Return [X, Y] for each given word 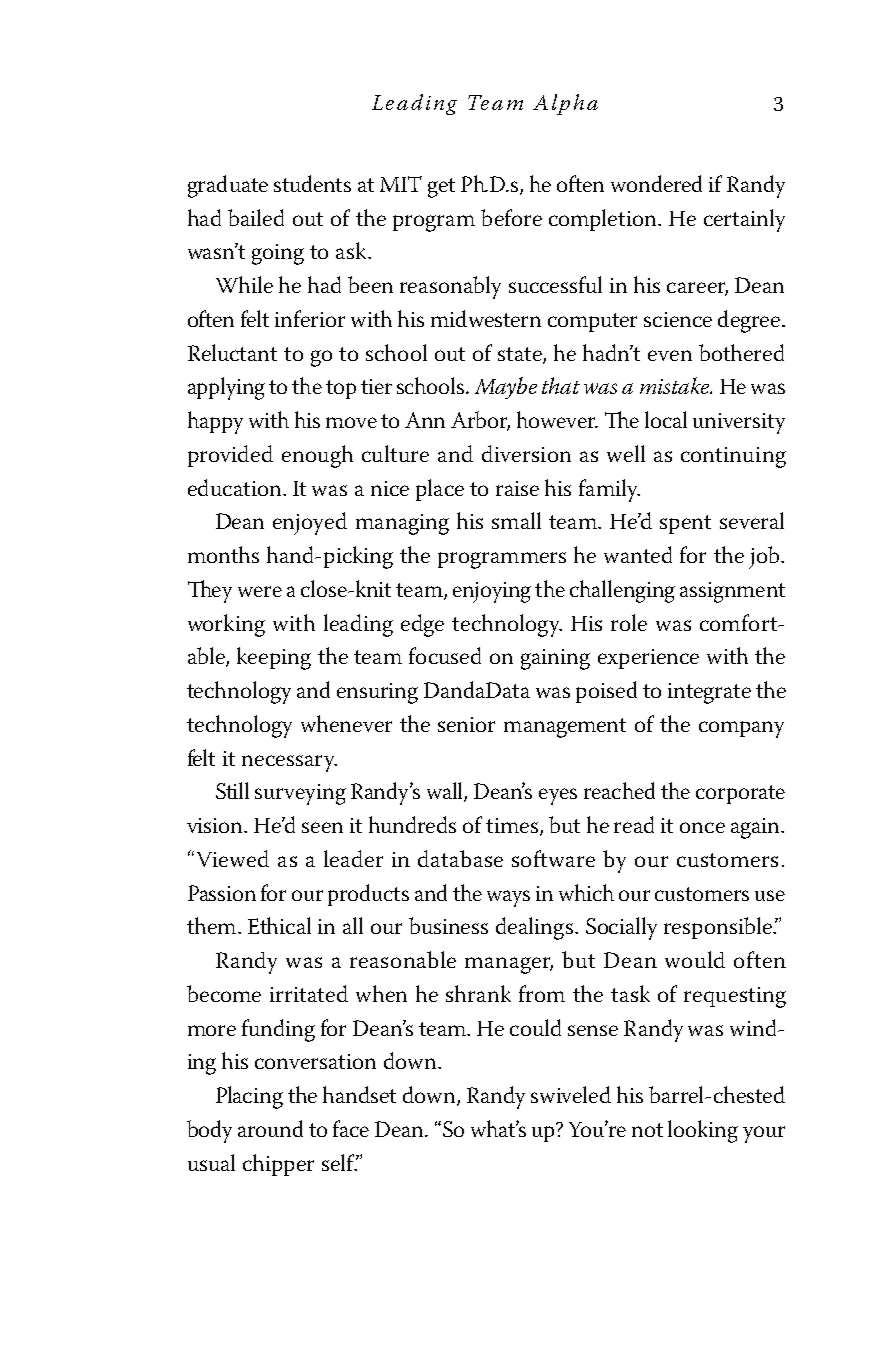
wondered [656, 183]
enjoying [492, 592]
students [312, 183]
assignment [732, 592]
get [441, 188]
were [260, 591]
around [270, 1128]
